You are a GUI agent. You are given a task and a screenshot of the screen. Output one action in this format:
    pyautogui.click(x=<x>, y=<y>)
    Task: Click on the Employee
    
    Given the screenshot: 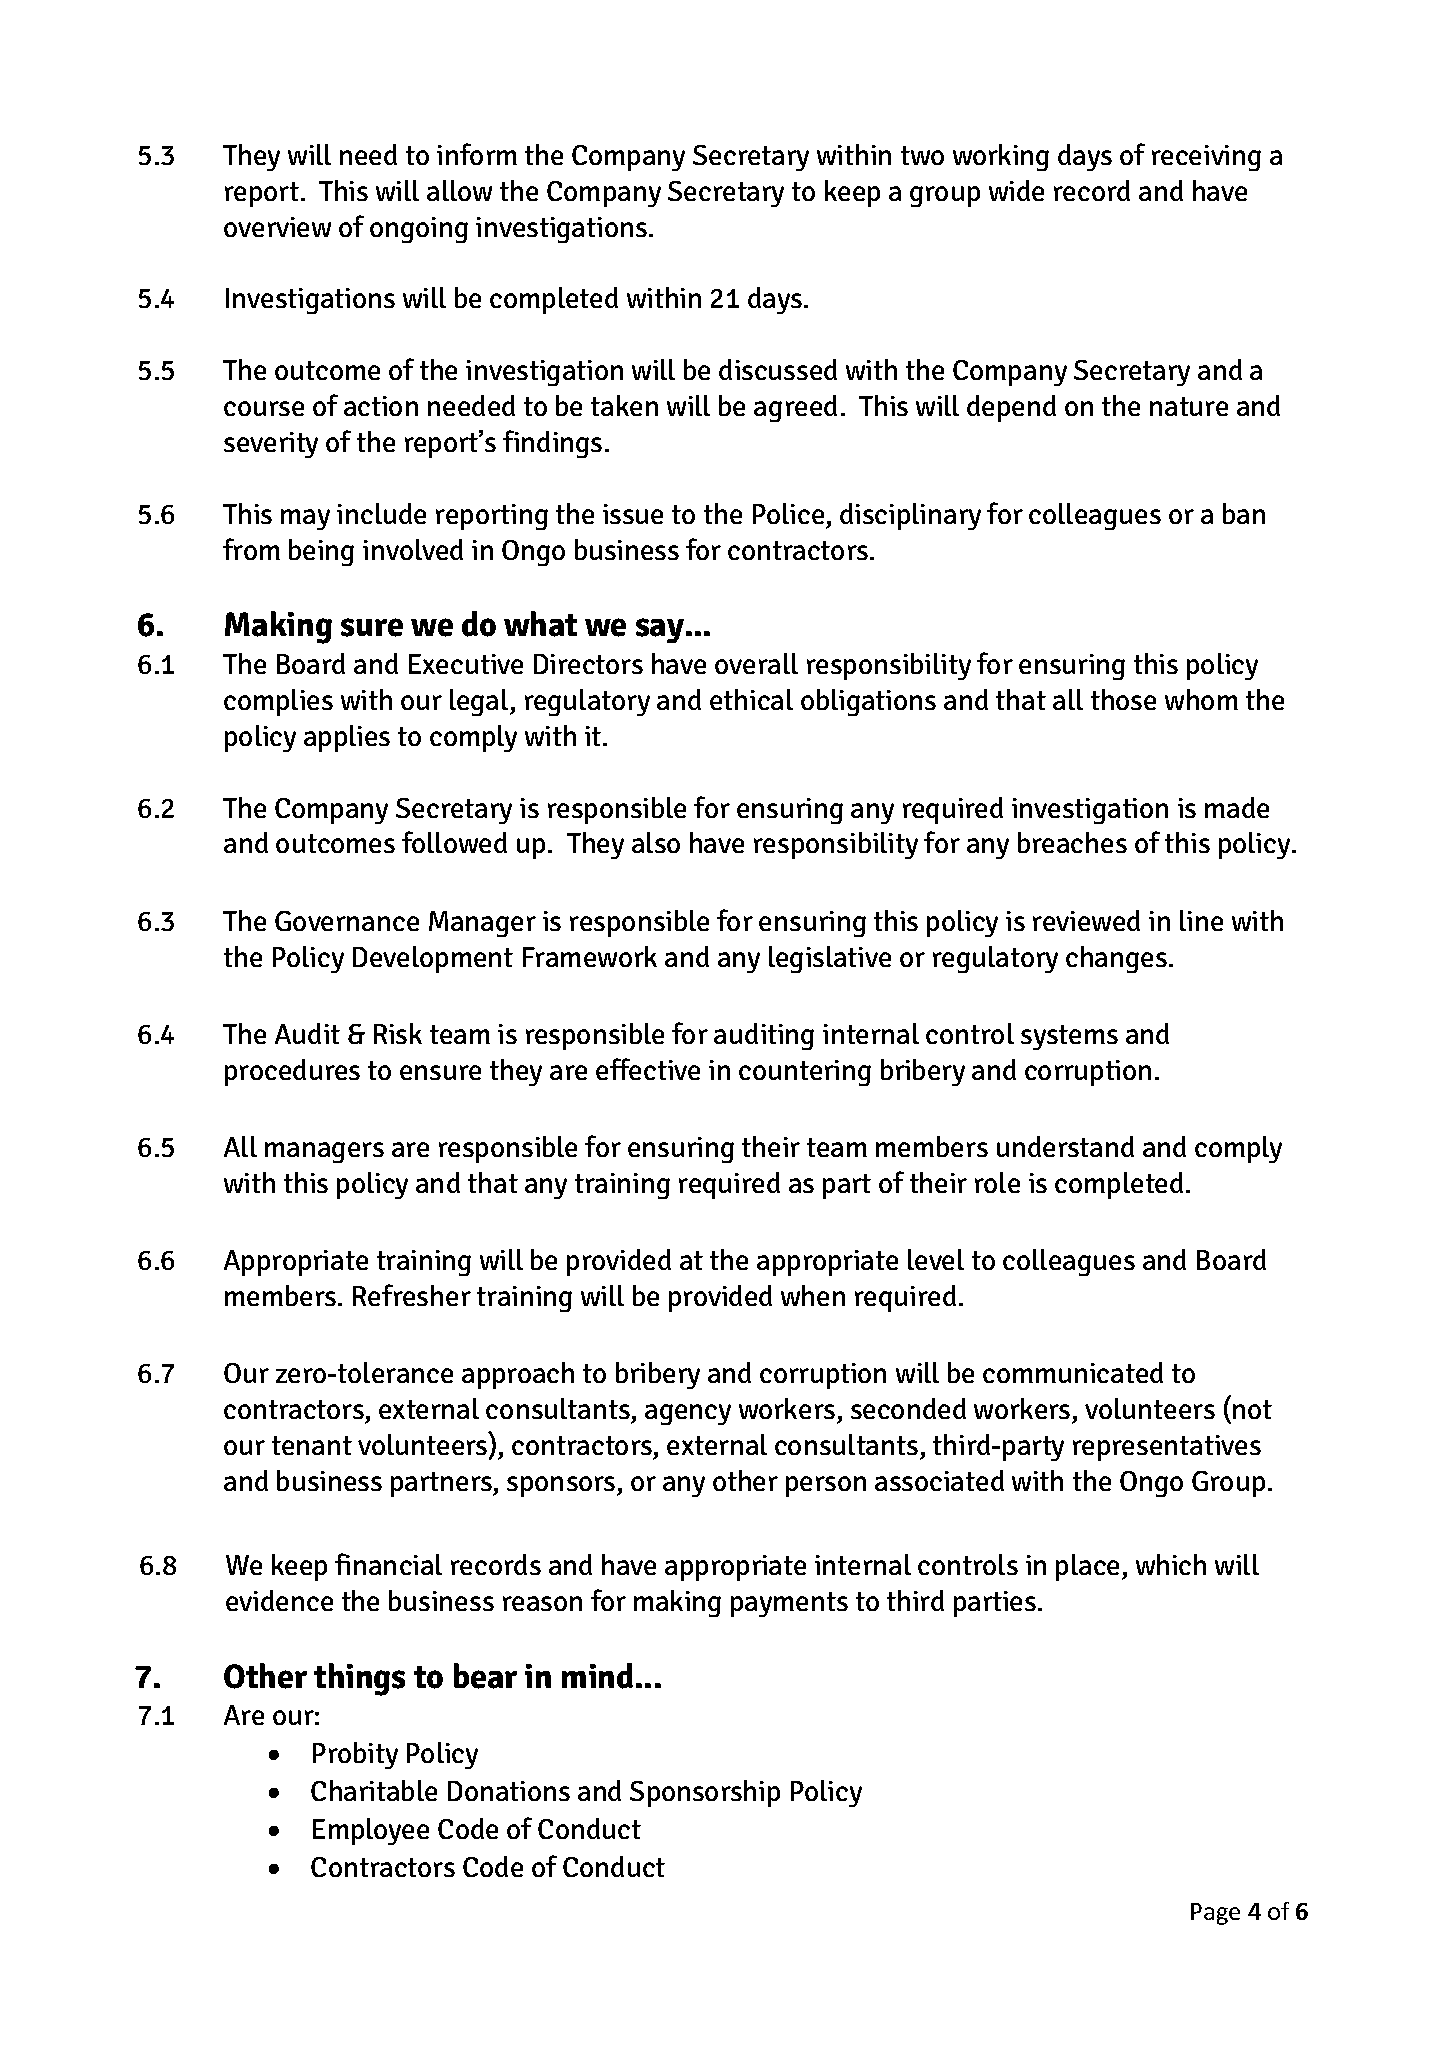 What is the action you would take?
    pyautogui.click(x=371, y=1831)
